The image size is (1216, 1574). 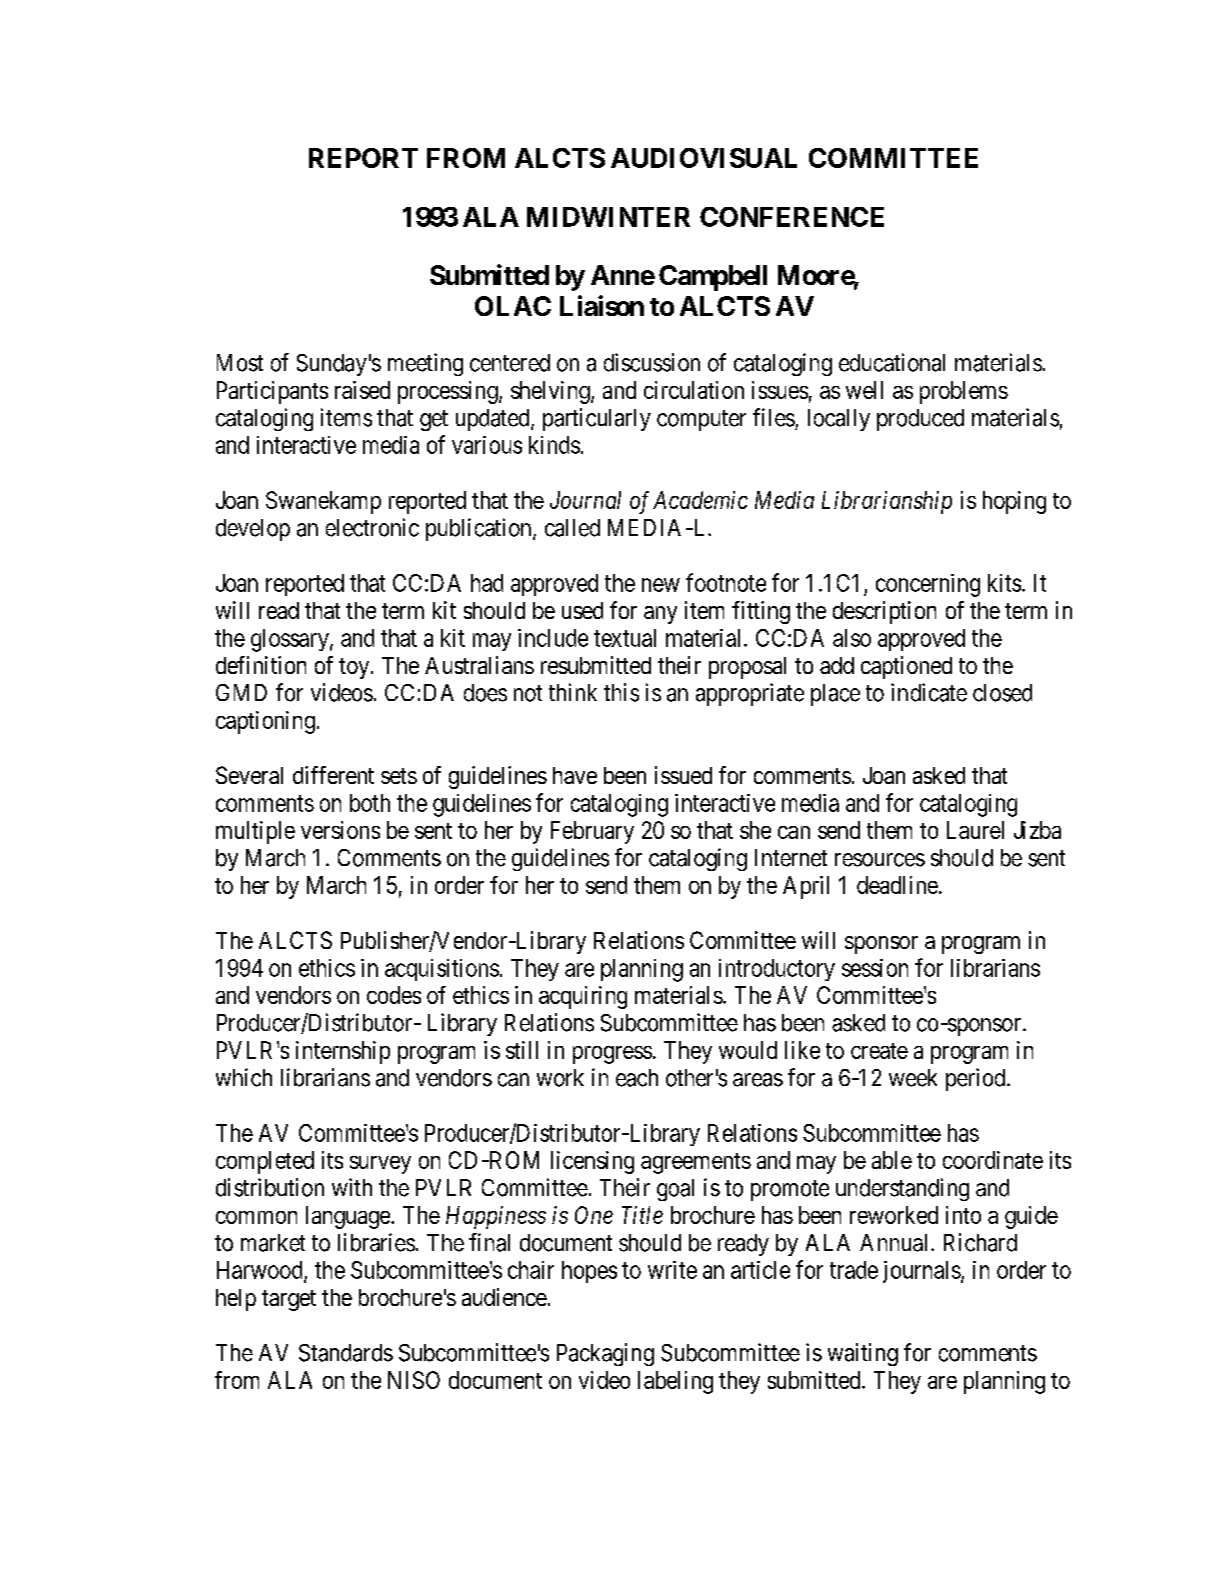 I want to click on have, so click(x=575, y=775).
